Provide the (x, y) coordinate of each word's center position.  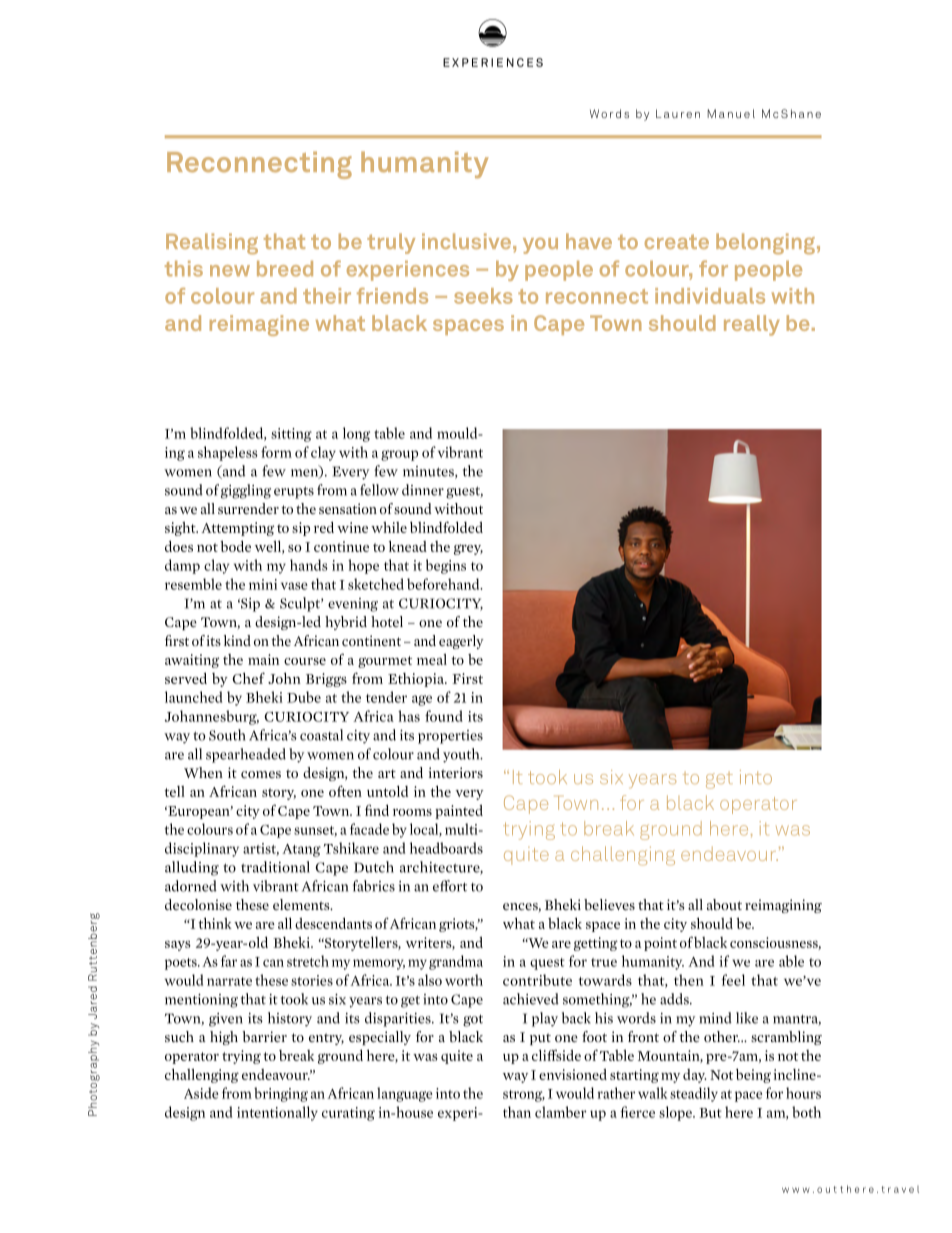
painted (459, 812)
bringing (281, 1094)
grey (468, 549)
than (517, 1112)
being (753, 1076)
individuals (710, 296)
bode (235, 546)
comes (261, 774)
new (230, 271)
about (724, 905)
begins (446, 566)
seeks (483, 296)
